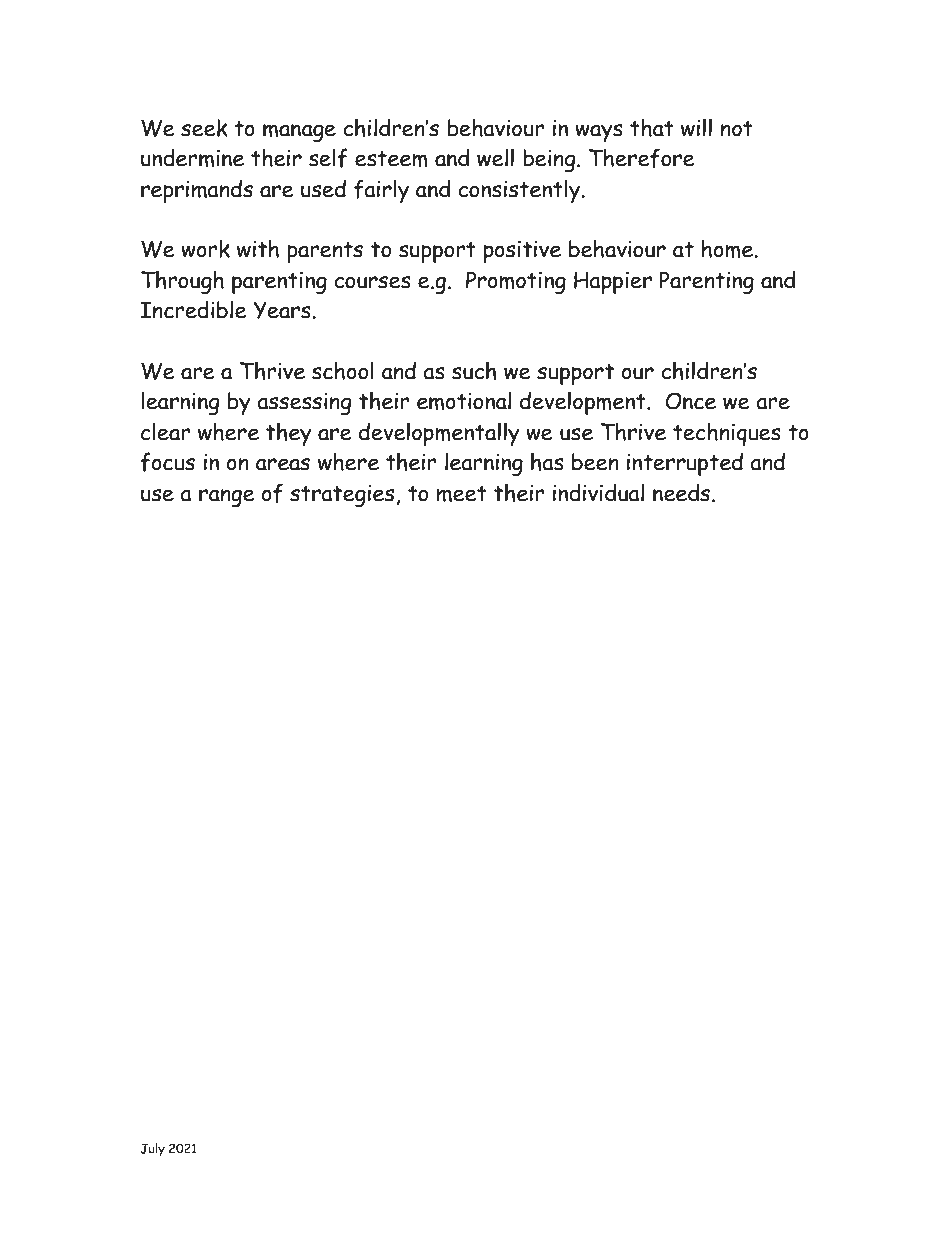 The image size is (952, 1233). I want to click on well, so click(495, 157).
